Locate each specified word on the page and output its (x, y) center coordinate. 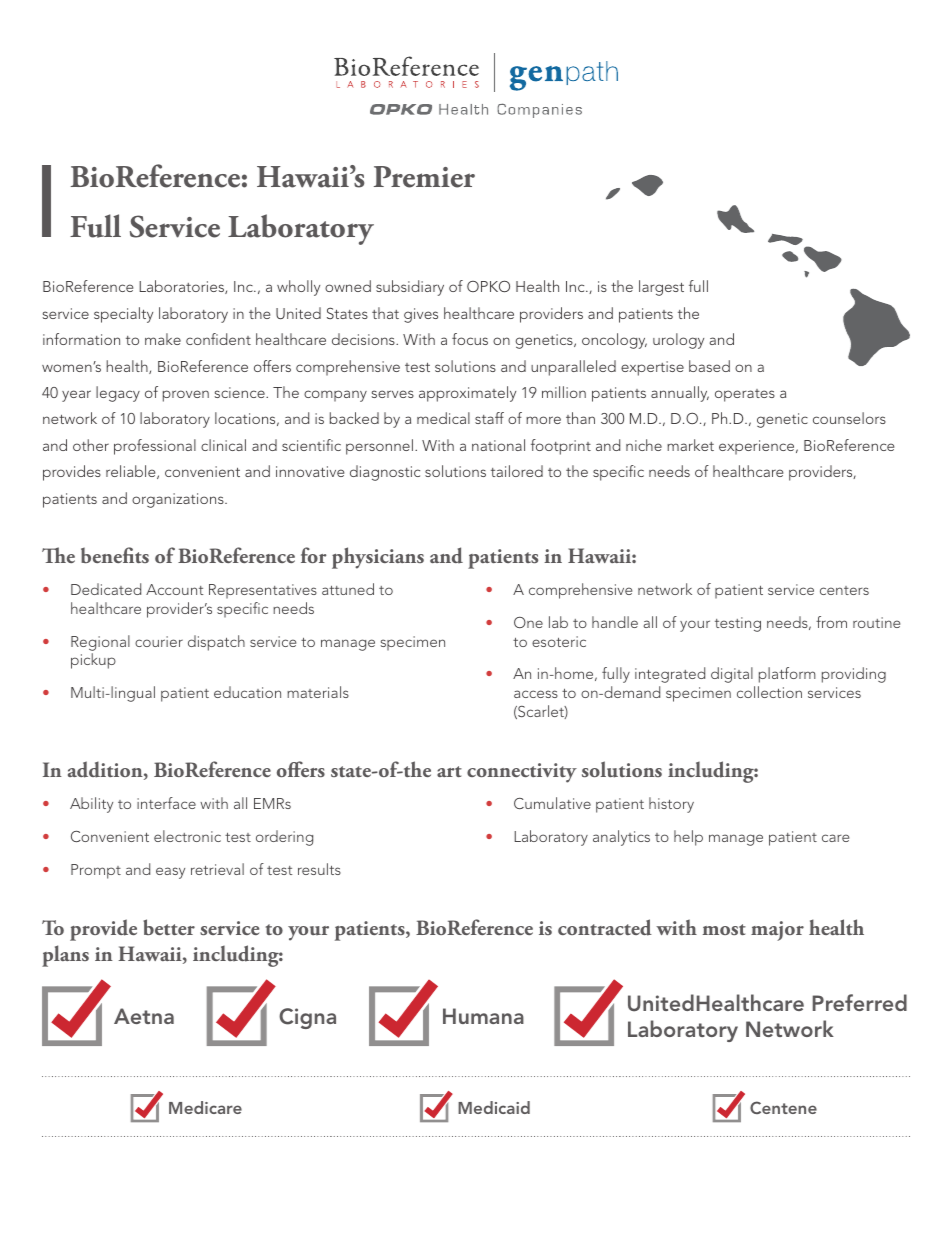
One (528, 622)
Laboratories (182, 287)
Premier (424, 177)
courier (159, 641)
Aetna (144, 1016)
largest (661, 288)
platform (787, 675)
